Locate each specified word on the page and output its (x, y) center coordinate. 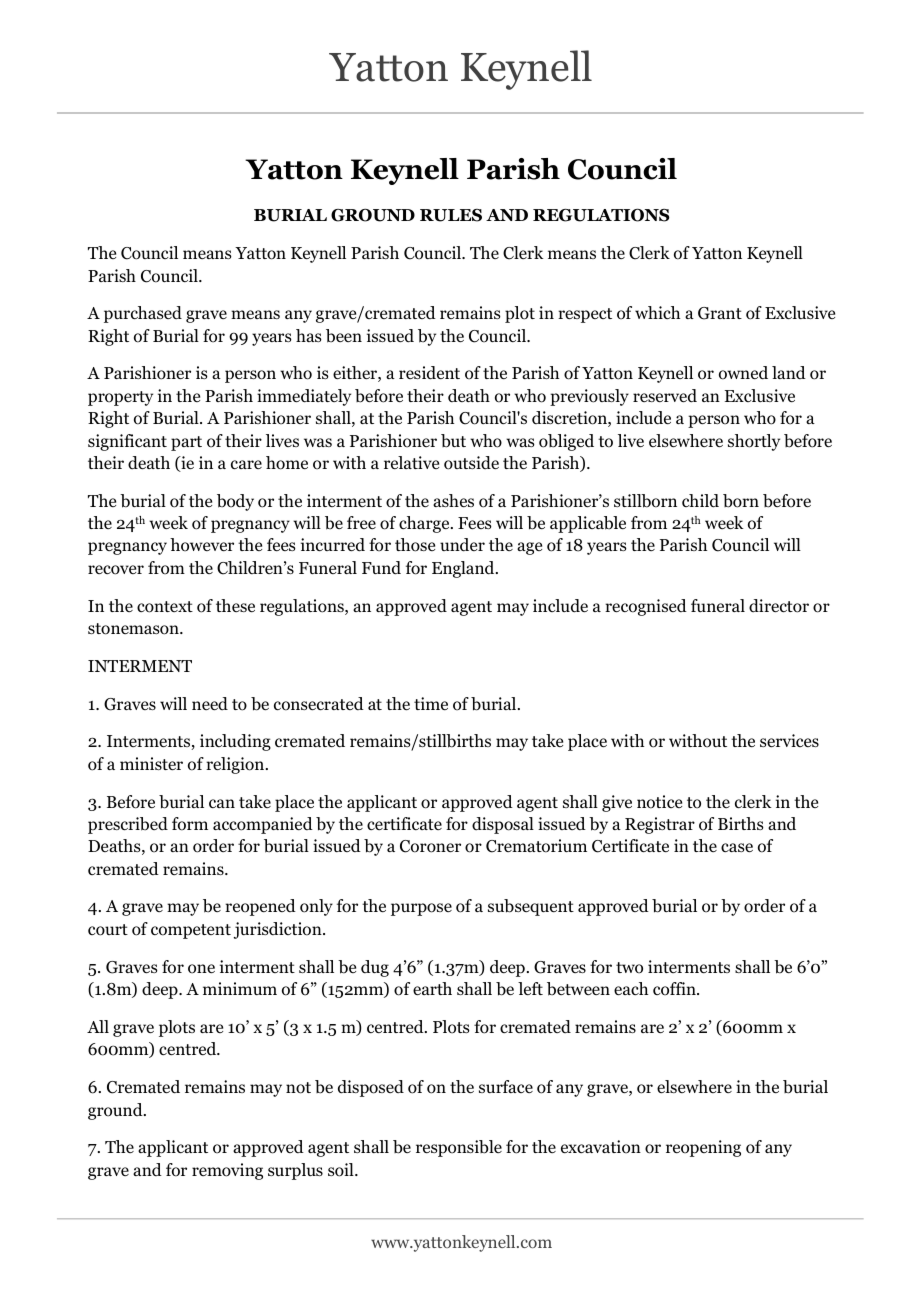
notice (659, 802)
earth (432, 989)
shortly (754, 442)
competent (191, 931)
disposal (503, 825)
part (186, 443)
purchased (143, 314)
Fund (381, 568)
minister (151, 764)
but (453, 441)
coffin (675, 989)
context (165, 607)
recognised (646, 607)
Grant (720, 313)
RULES (451, 215)
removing (227, 1171)
